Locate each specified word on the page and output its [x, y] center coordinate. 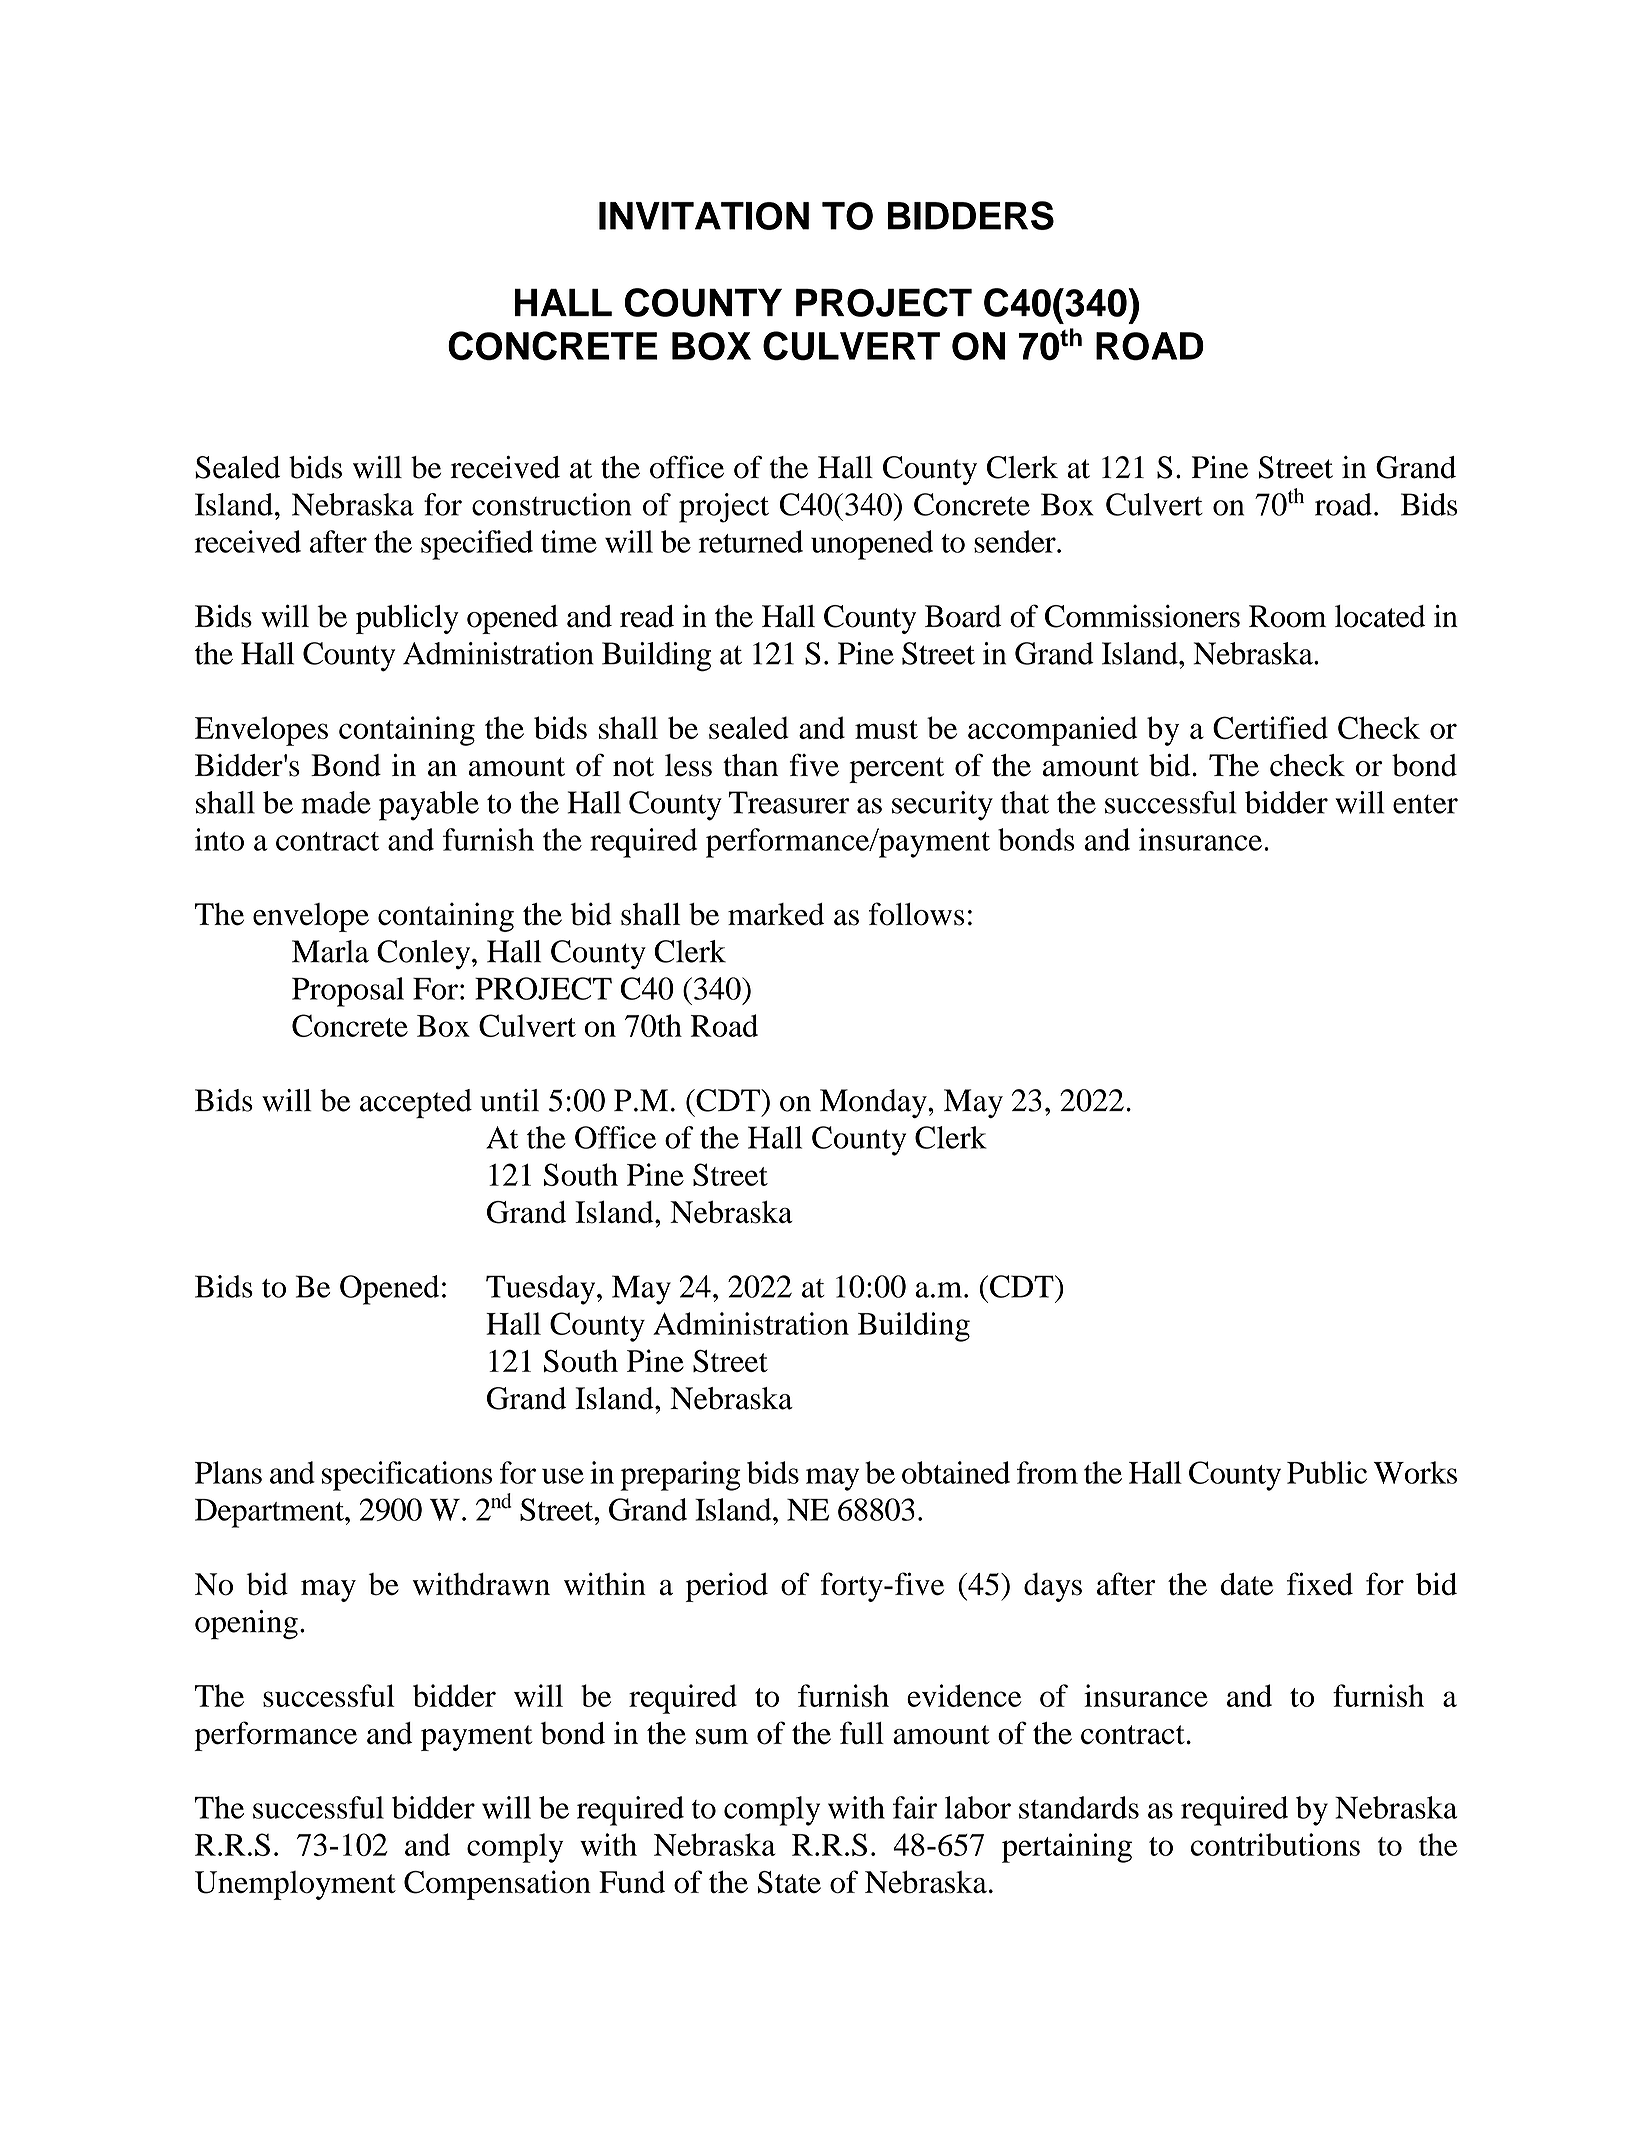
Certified [1270, 727]
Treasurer [789, 802]
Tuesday [542, 1290]
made [336, 802]
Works [1415, 1472]
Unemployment [295, 1885]
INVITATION [704, 216]
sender [1016, 541]
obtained [956, 1472]
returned [751, 541]
